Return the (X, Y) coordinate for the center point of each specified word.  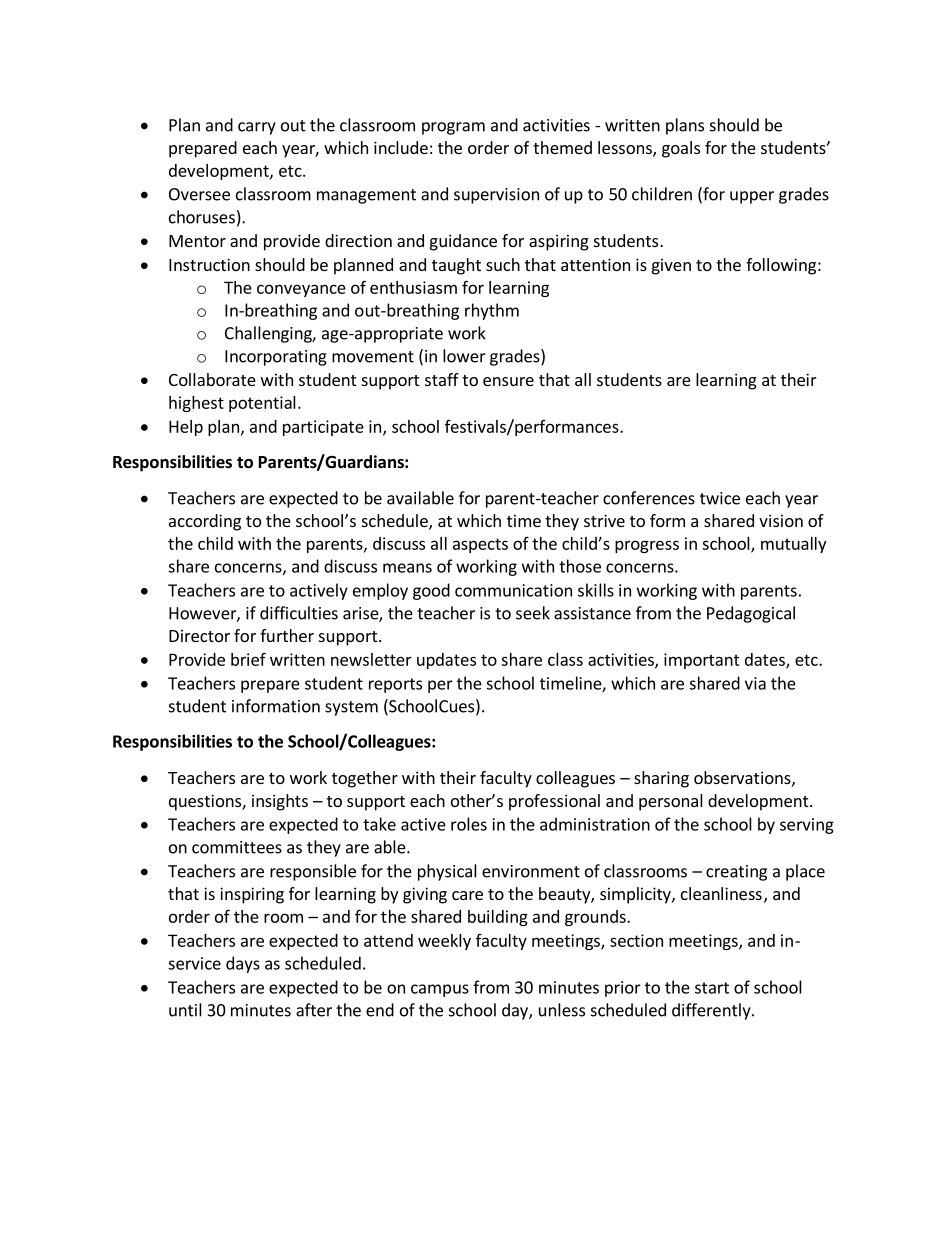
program (453, 128)
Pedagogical (751, 614)
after (314, 1010)
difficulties (299, 613)
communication (513, 590)
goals (681, 149)
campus (440, 990)
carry (257, 128)
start (712, 988)
